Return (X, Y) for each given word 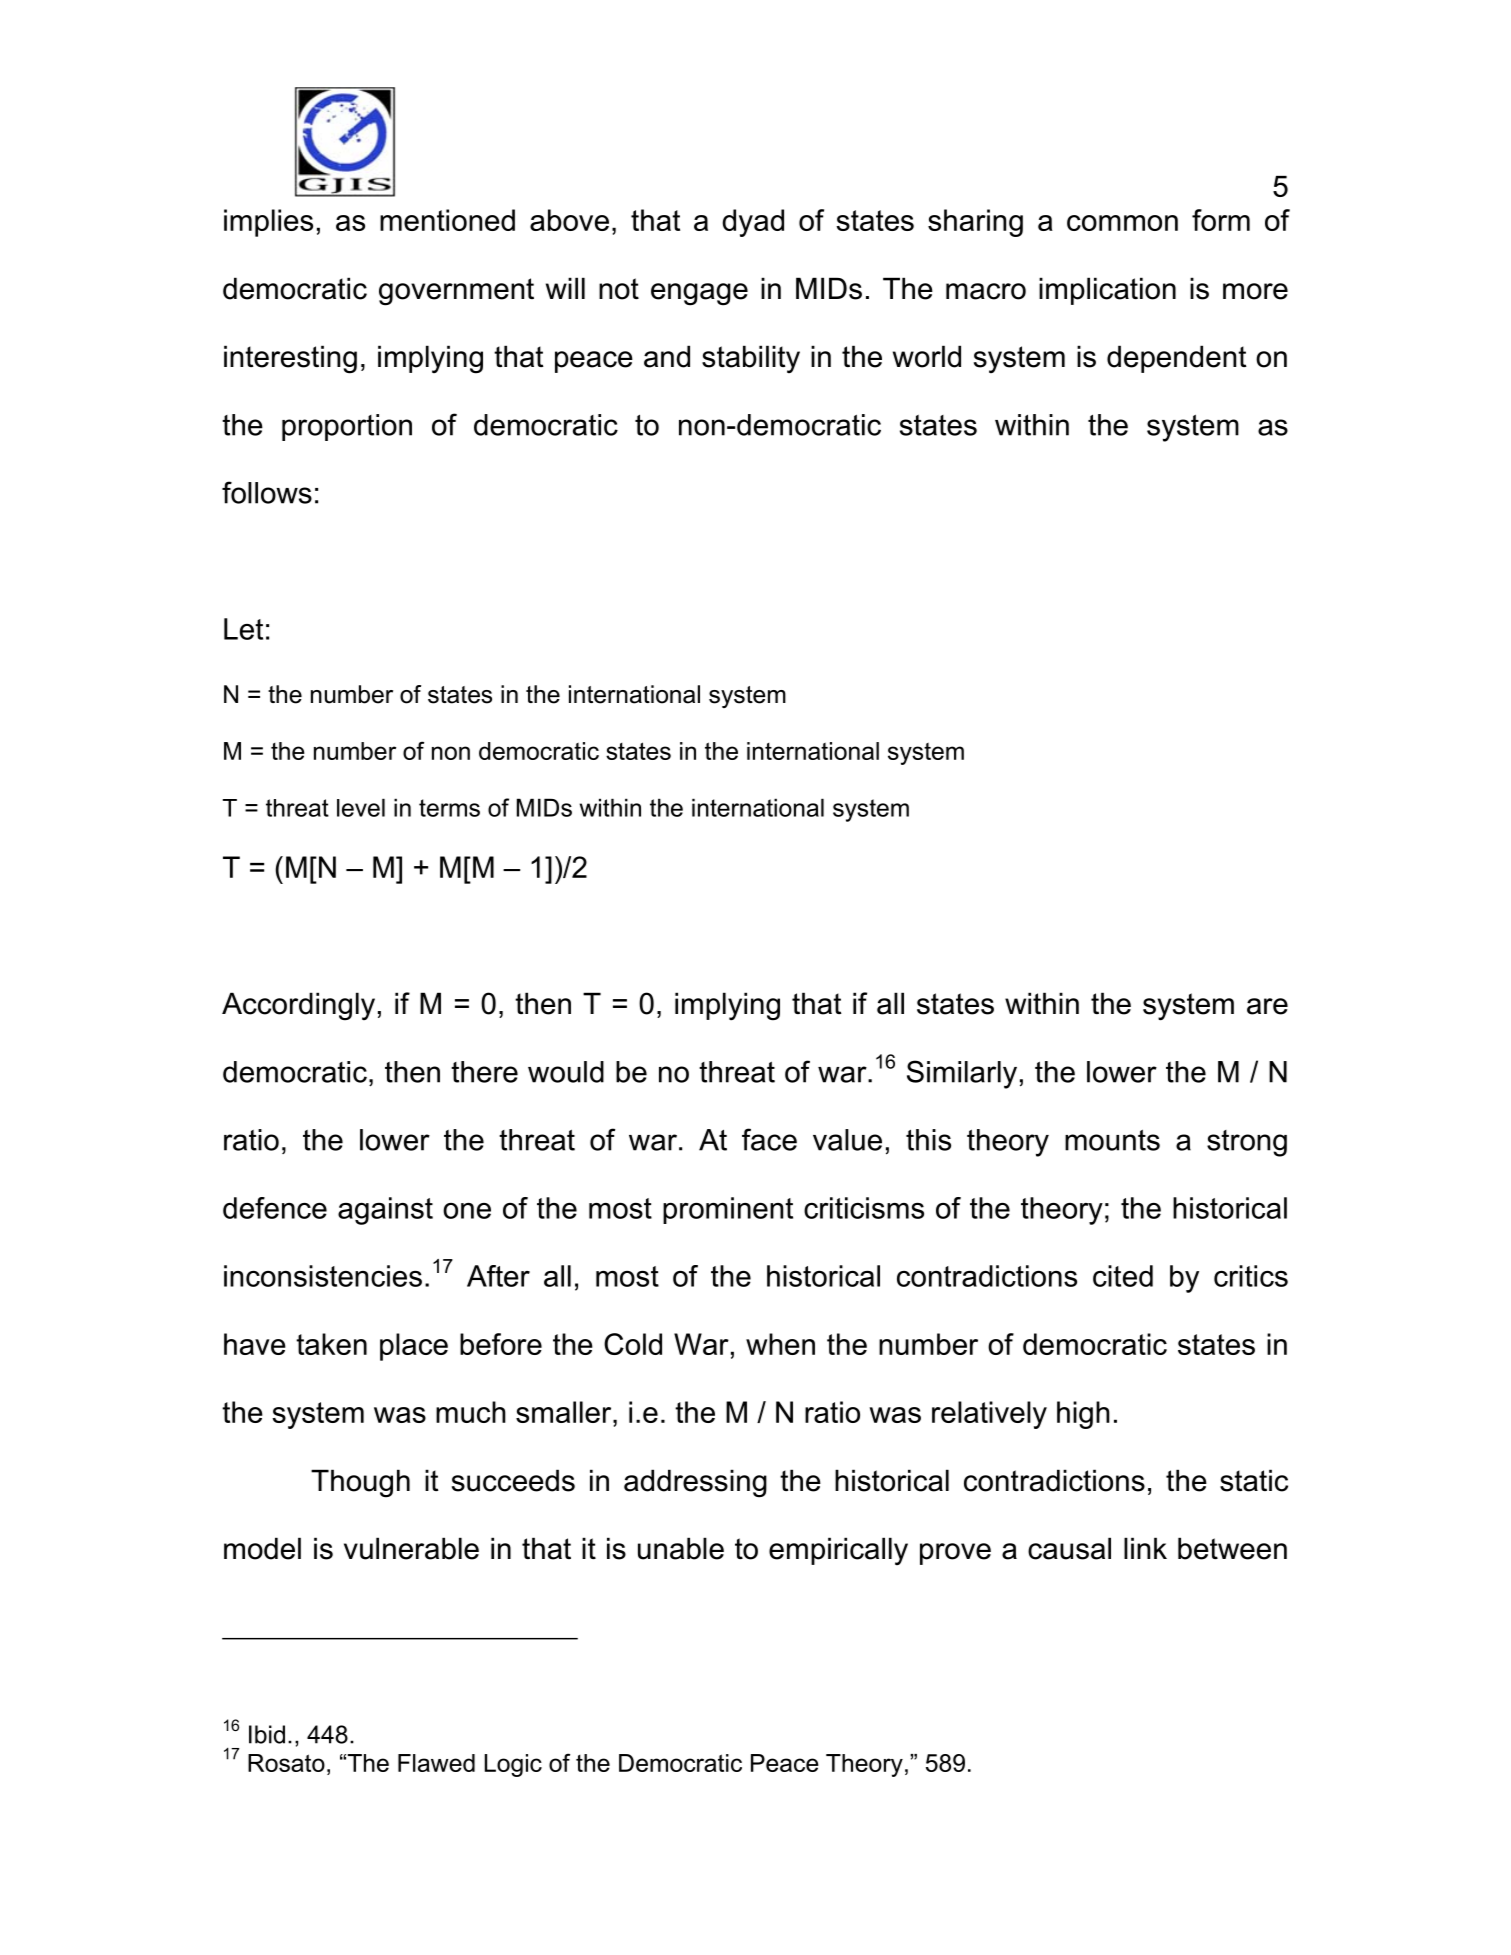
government (456, 292)
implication (1107, 291)
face (769, 1139)
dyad (753, 223)
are (1267, 1006)
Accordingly (298, 1006)
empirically (838, 1551)
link (1145, 1548)
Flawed (436, 1763)
